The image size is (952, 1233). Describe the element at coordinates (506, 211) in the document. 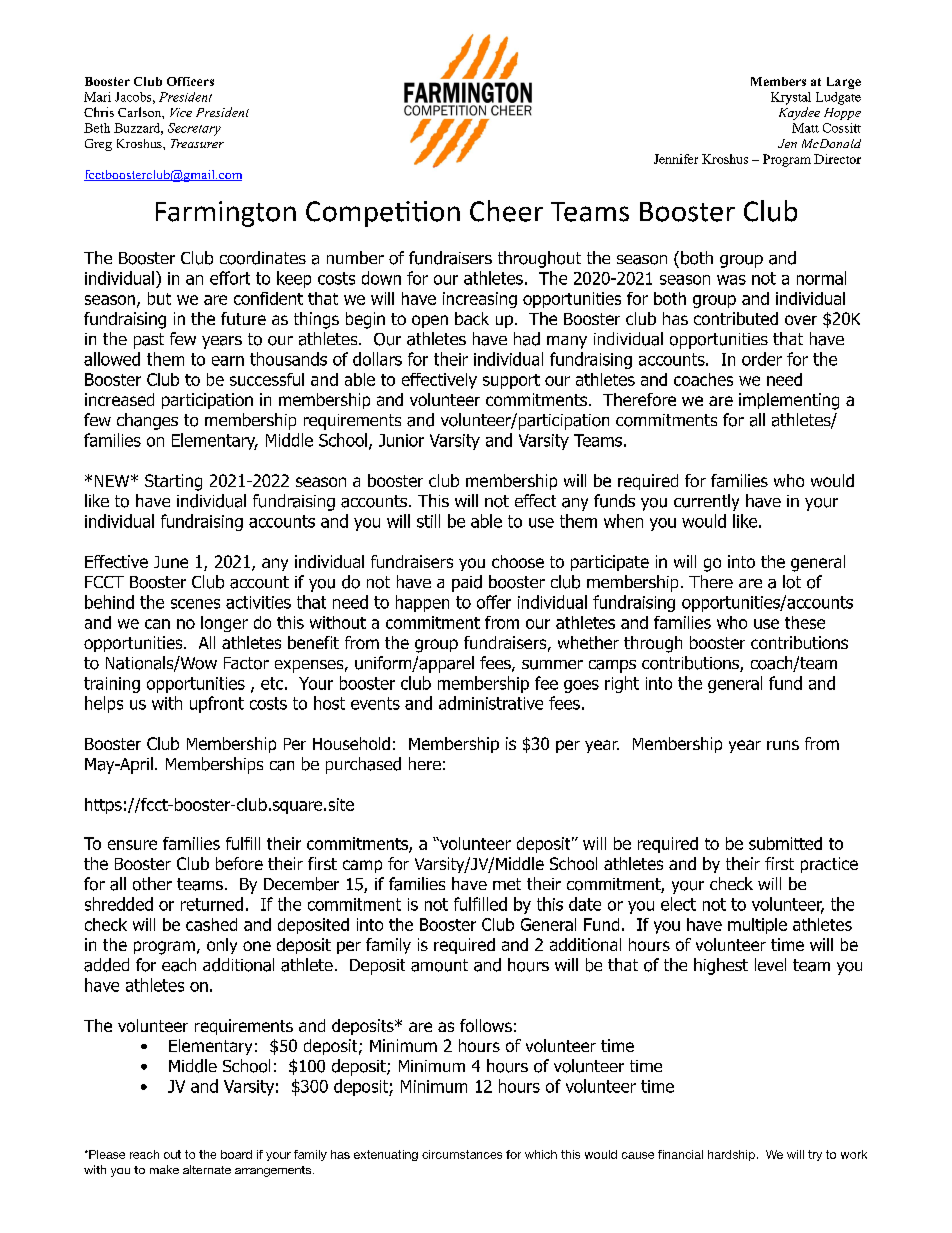

I see `Cheer` at that location.
